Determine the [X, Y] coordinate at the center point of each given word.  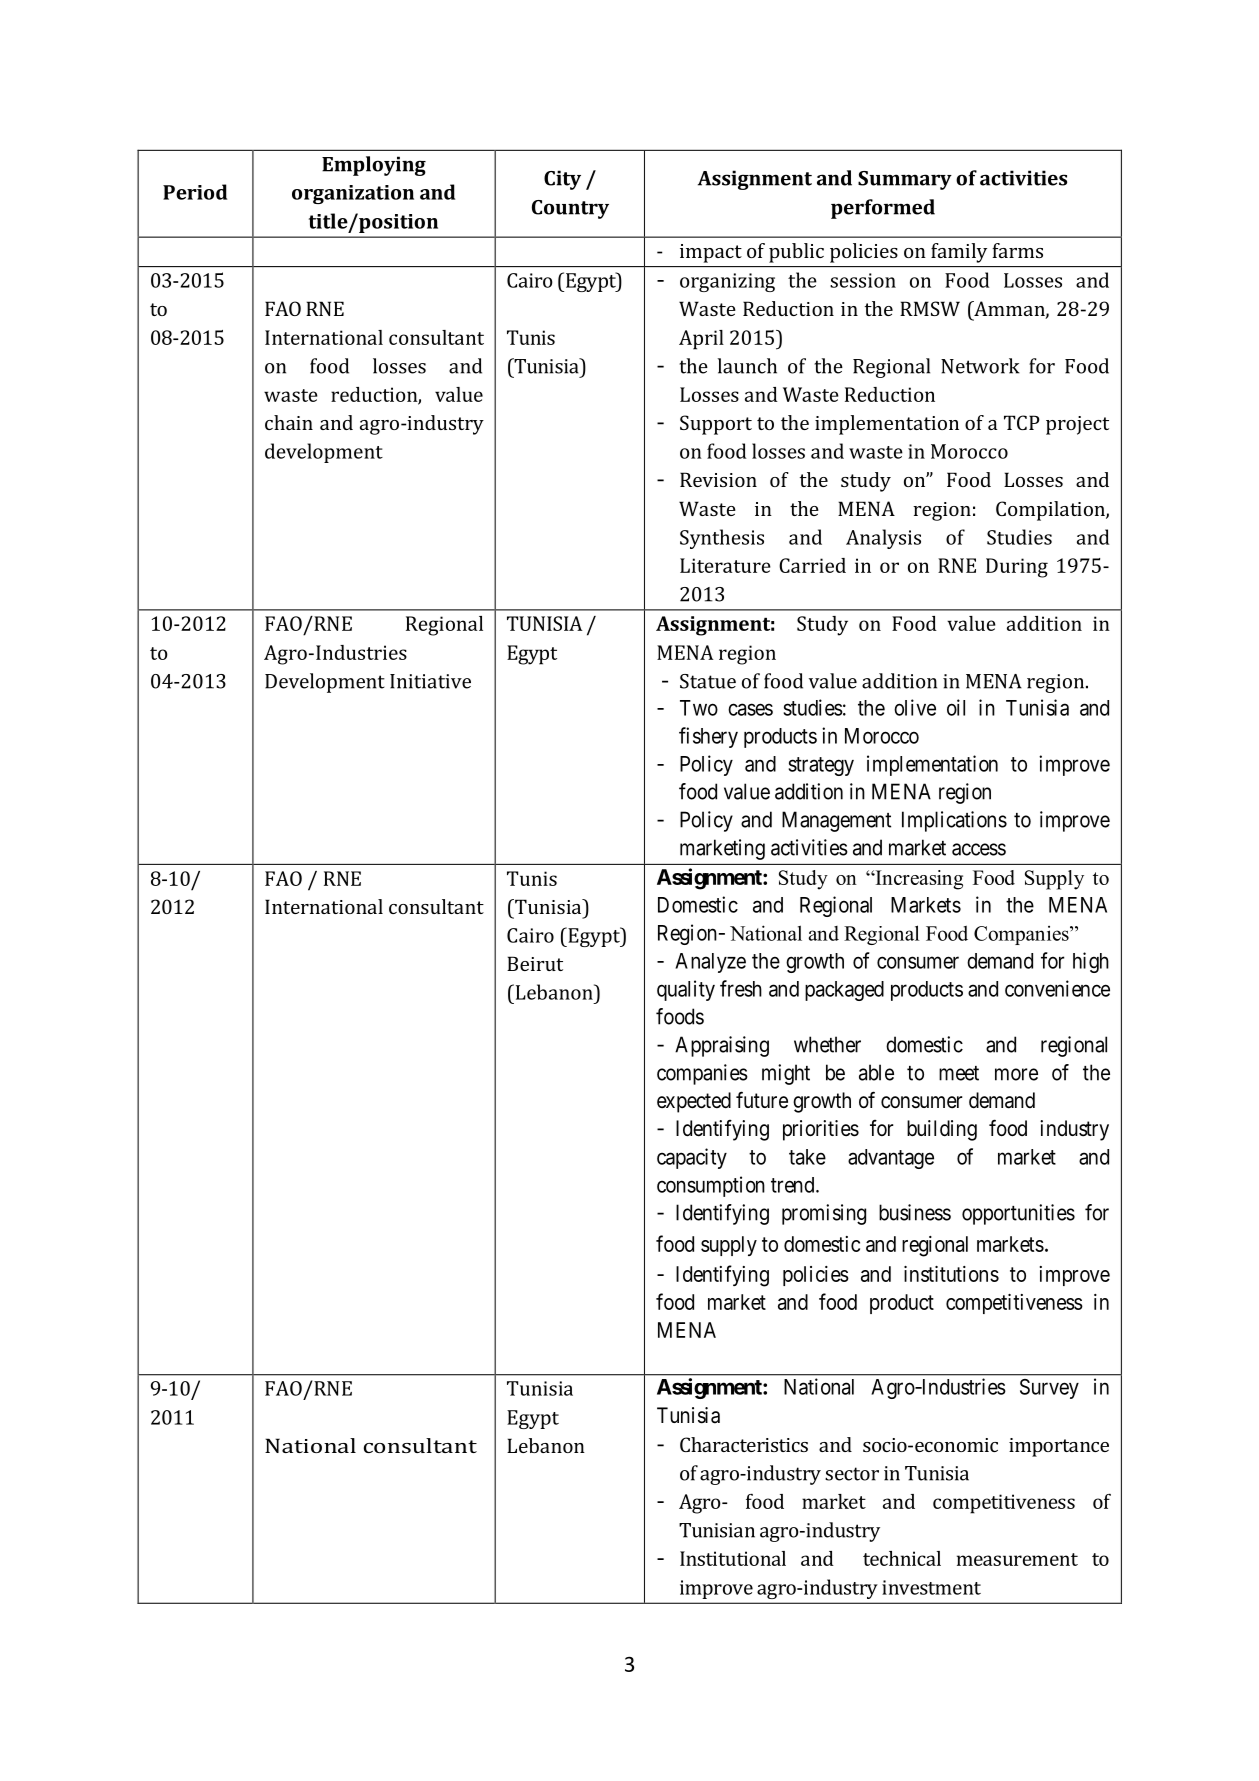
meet [959, 1073]
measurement [1017, 1559]
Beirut [535, 963]
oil [956, 707]
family [959, 253]
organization [353, 194]
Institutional [733, 1558]
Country [570, 209]
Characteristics [744, 1444]
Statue [708, 681]
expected [694, 1102]
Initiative [430, 681]
